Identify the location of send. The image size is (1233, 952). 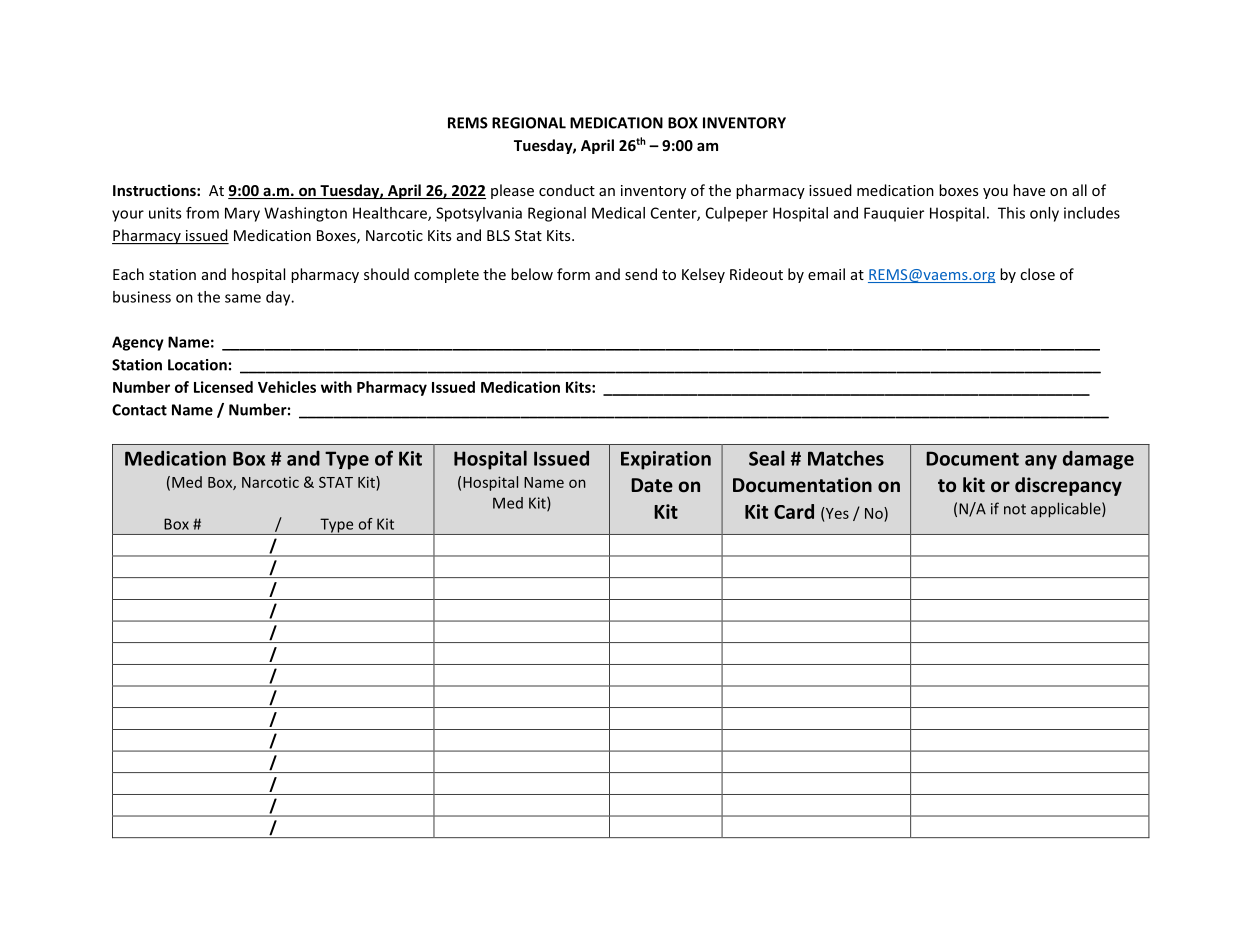
(641, 274).
